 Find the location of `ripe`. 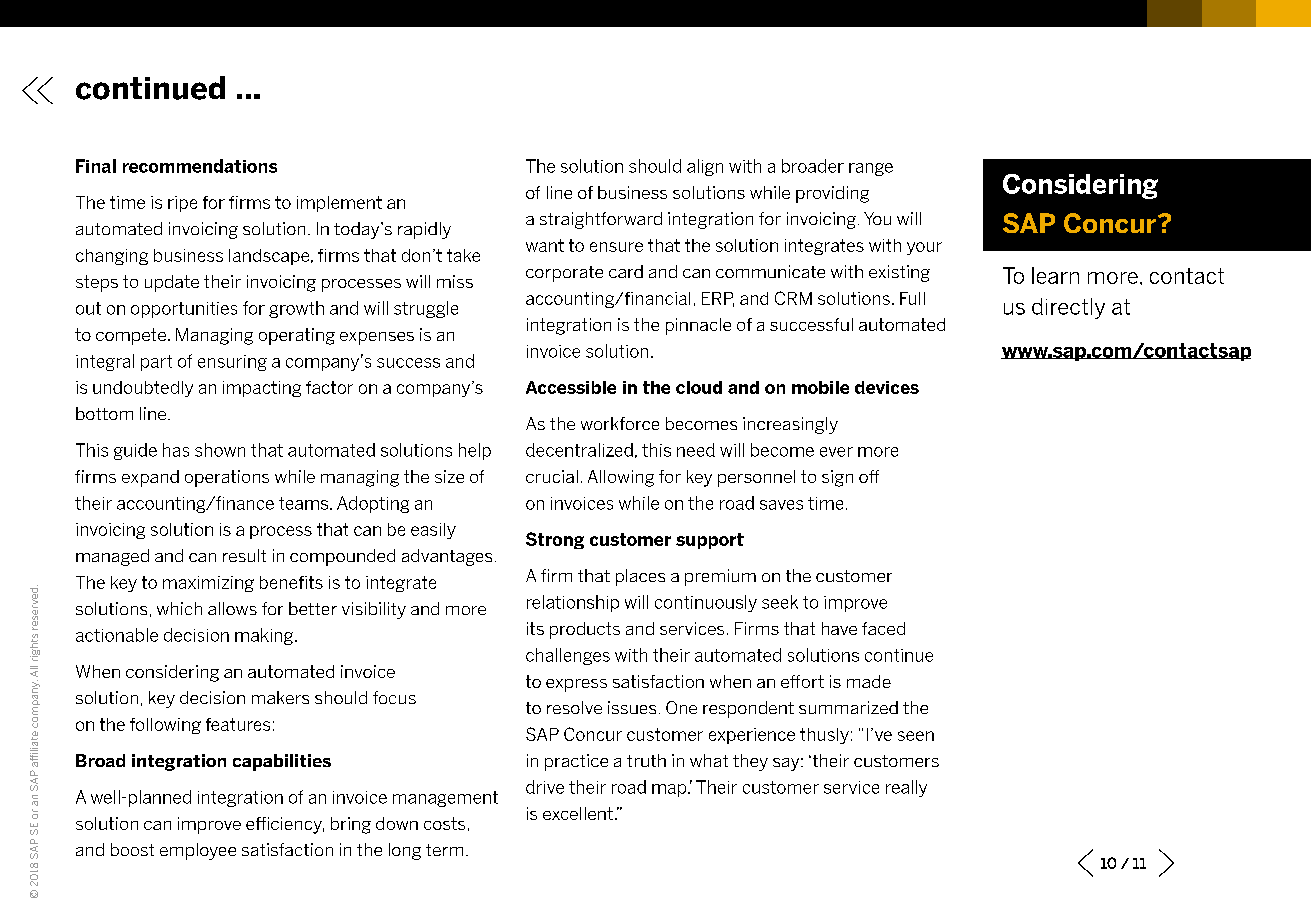

ripe is located at coordinates (182, 204).
